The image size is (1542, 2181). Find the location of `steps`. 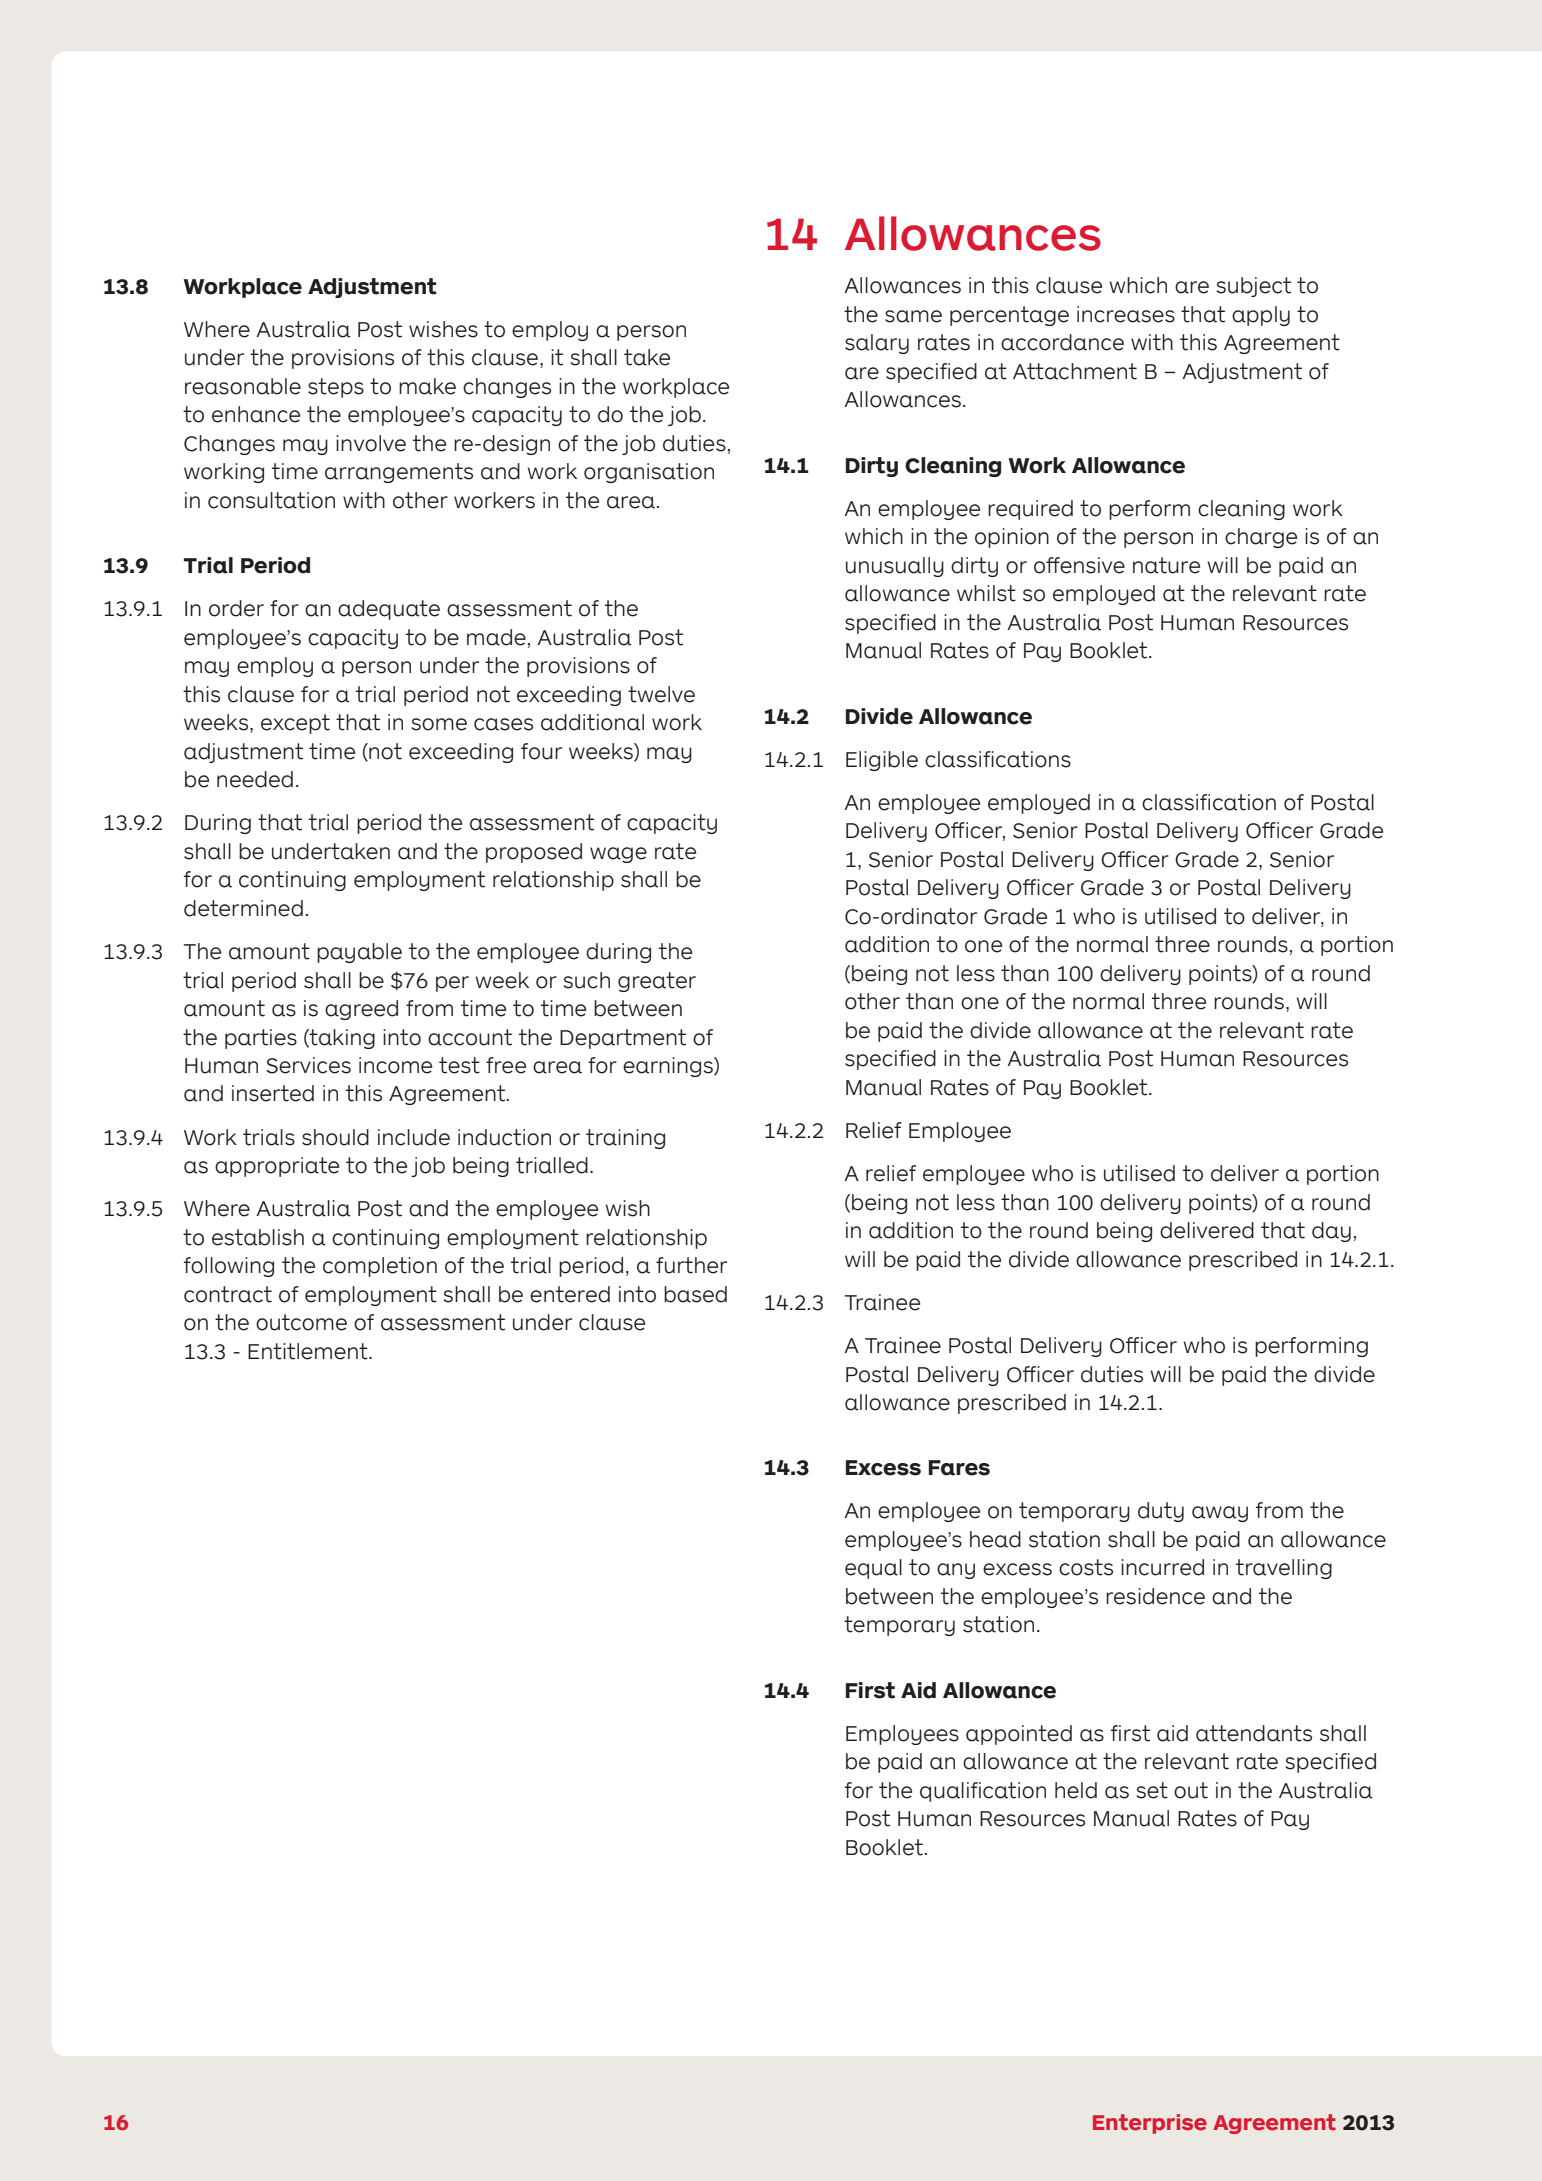

steps is located at coordinates (336, 388).
